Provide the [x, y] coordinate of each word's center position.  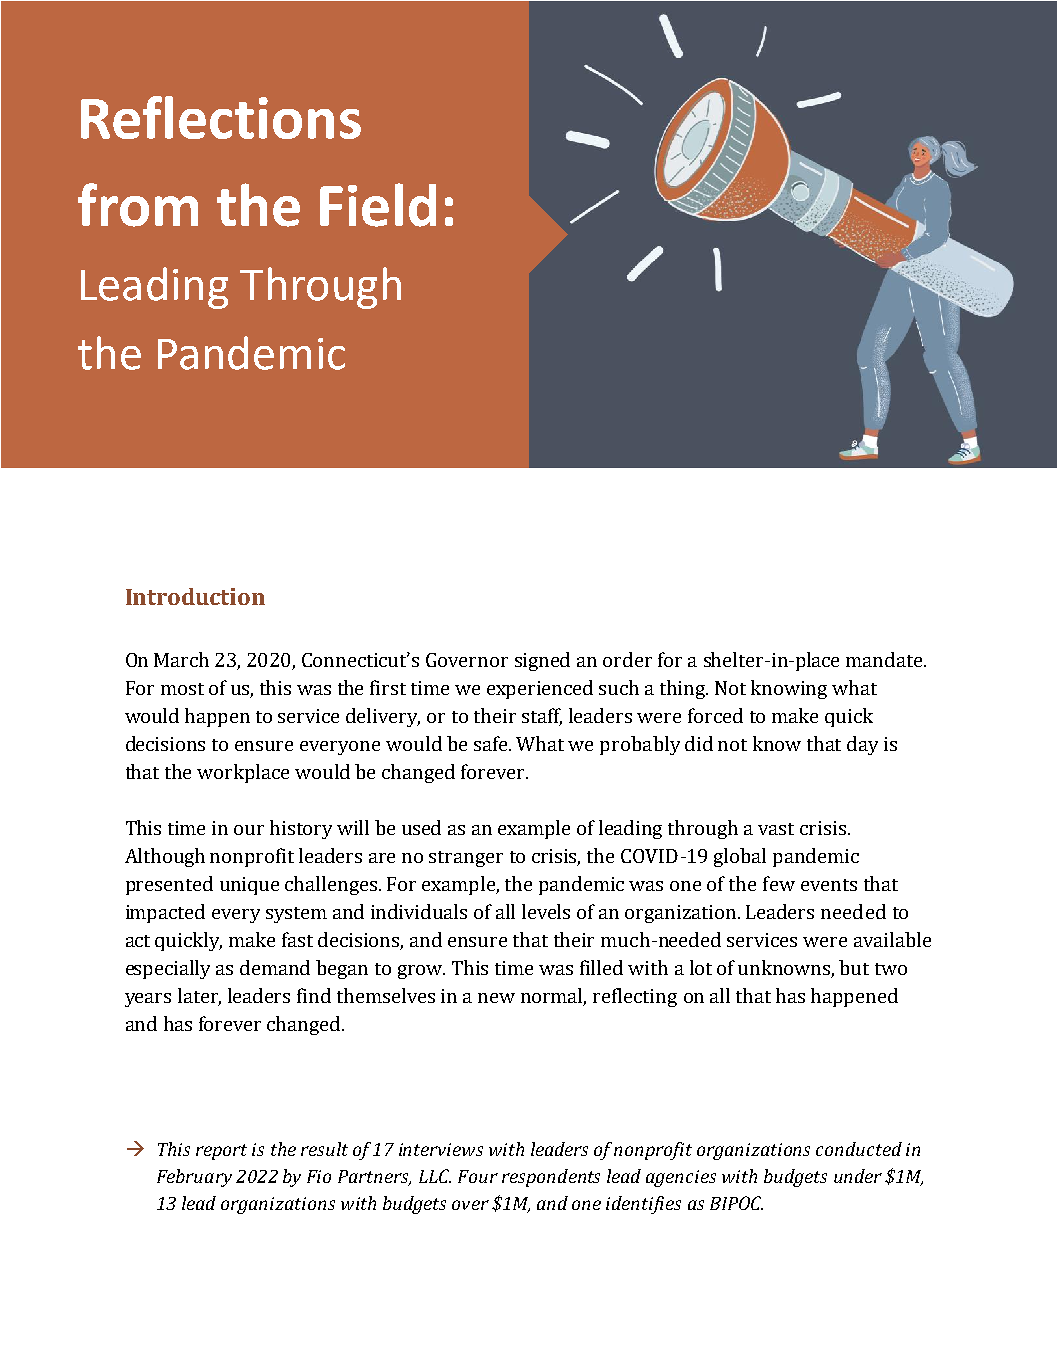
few [779, 883]
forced [715, 715]
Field [378, 205]
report [221, 1152]
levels [546, 911]
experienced [540, 689]
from [138, 205]
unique [249, 886]
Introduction [195, 596]
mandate [885, 659]
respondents [551, 1178]
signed [542, 661]
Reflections [221, 117]
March [181, 659]
